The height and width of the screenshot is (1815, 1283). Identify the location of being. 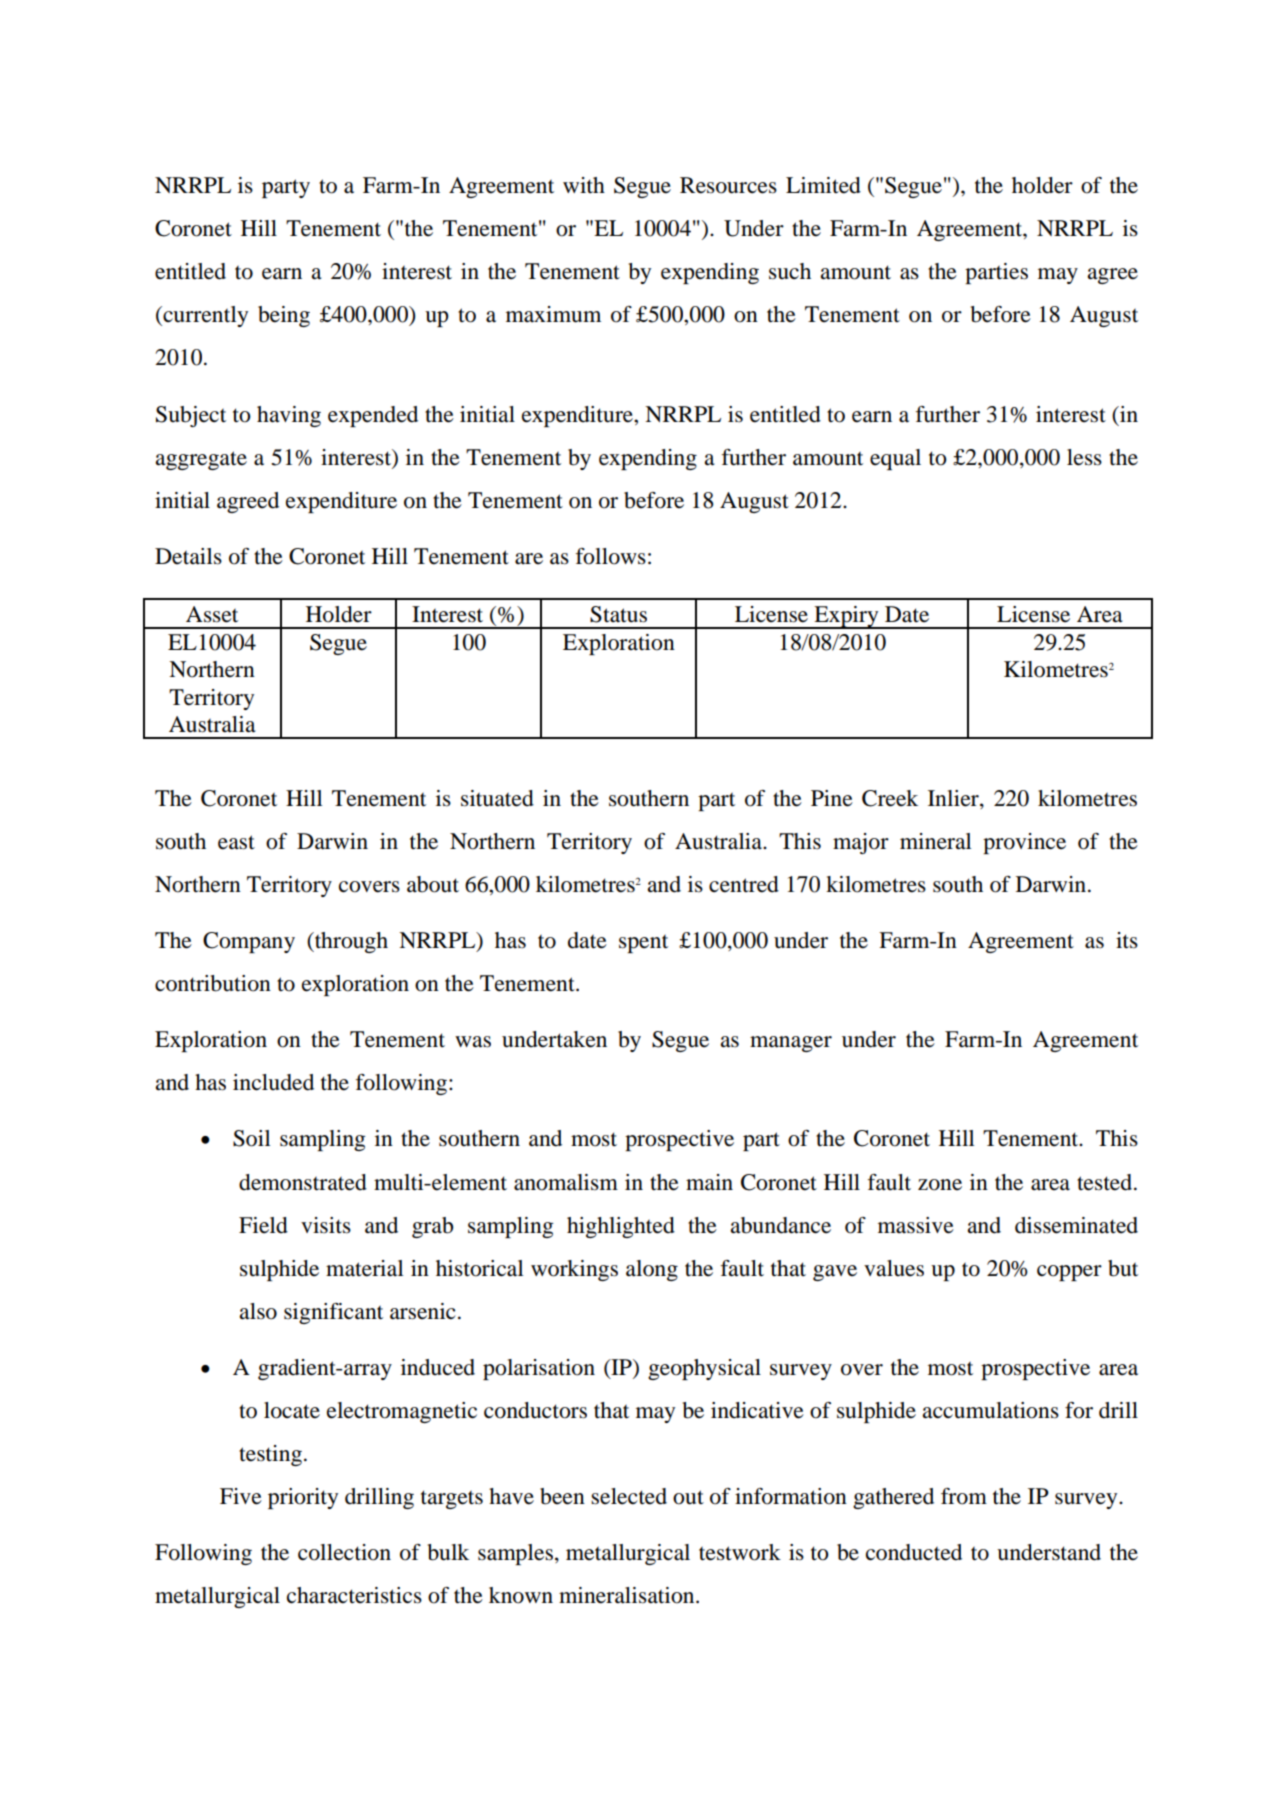
(284, 316).
